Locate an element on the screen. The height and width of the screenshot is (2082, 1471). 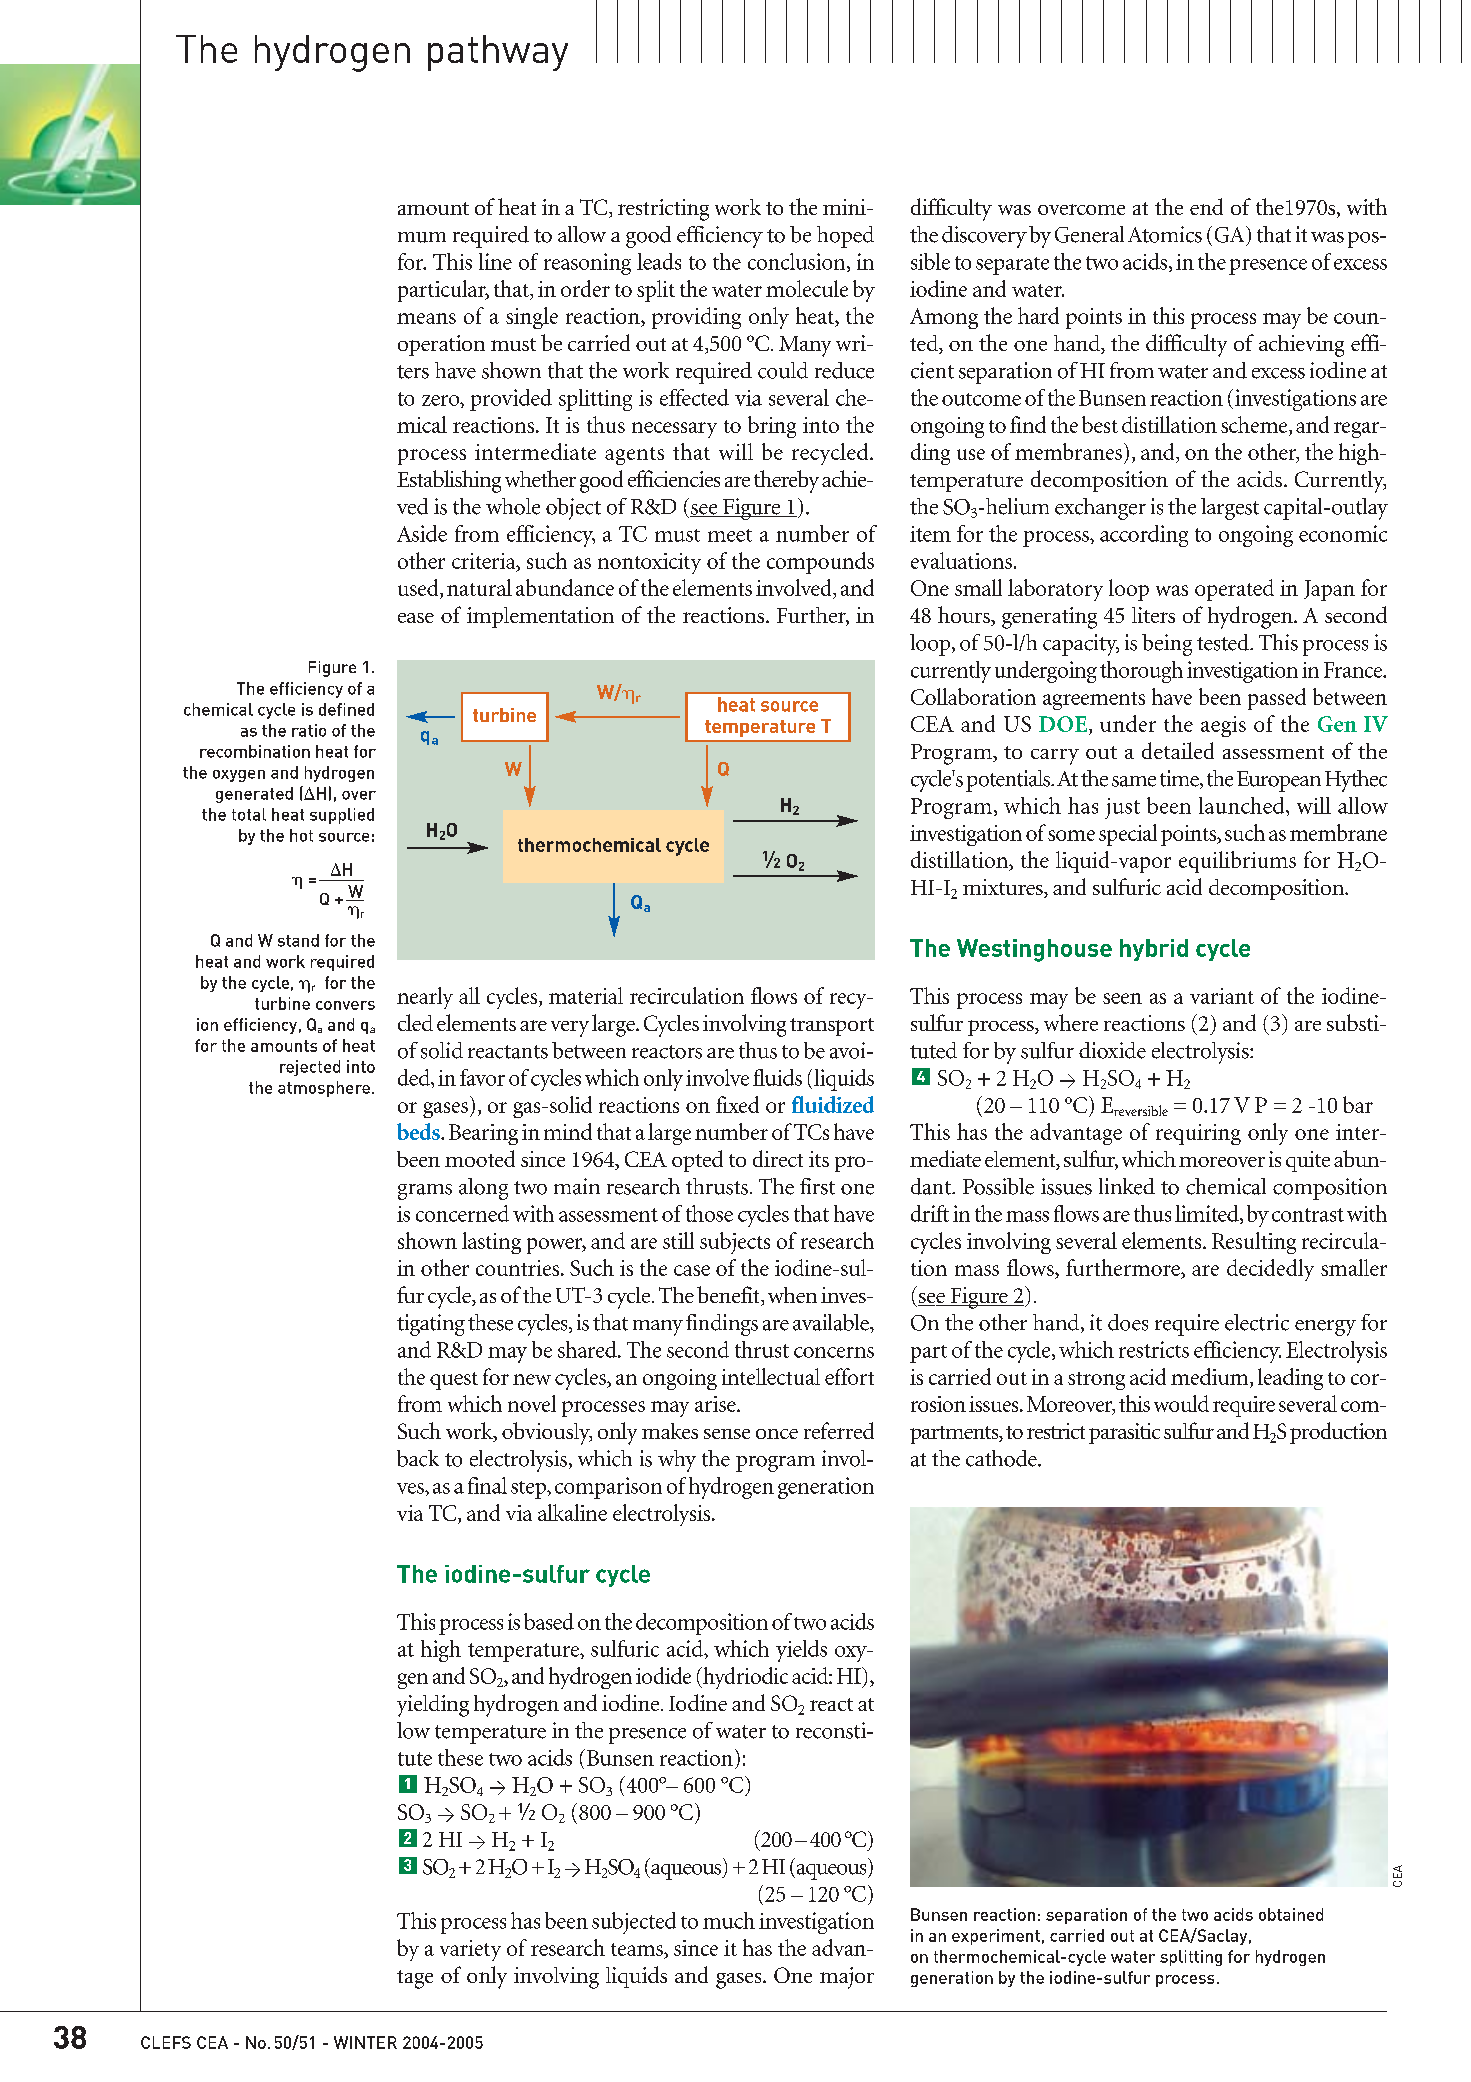
hoped is located at coordinates (845, 237).
